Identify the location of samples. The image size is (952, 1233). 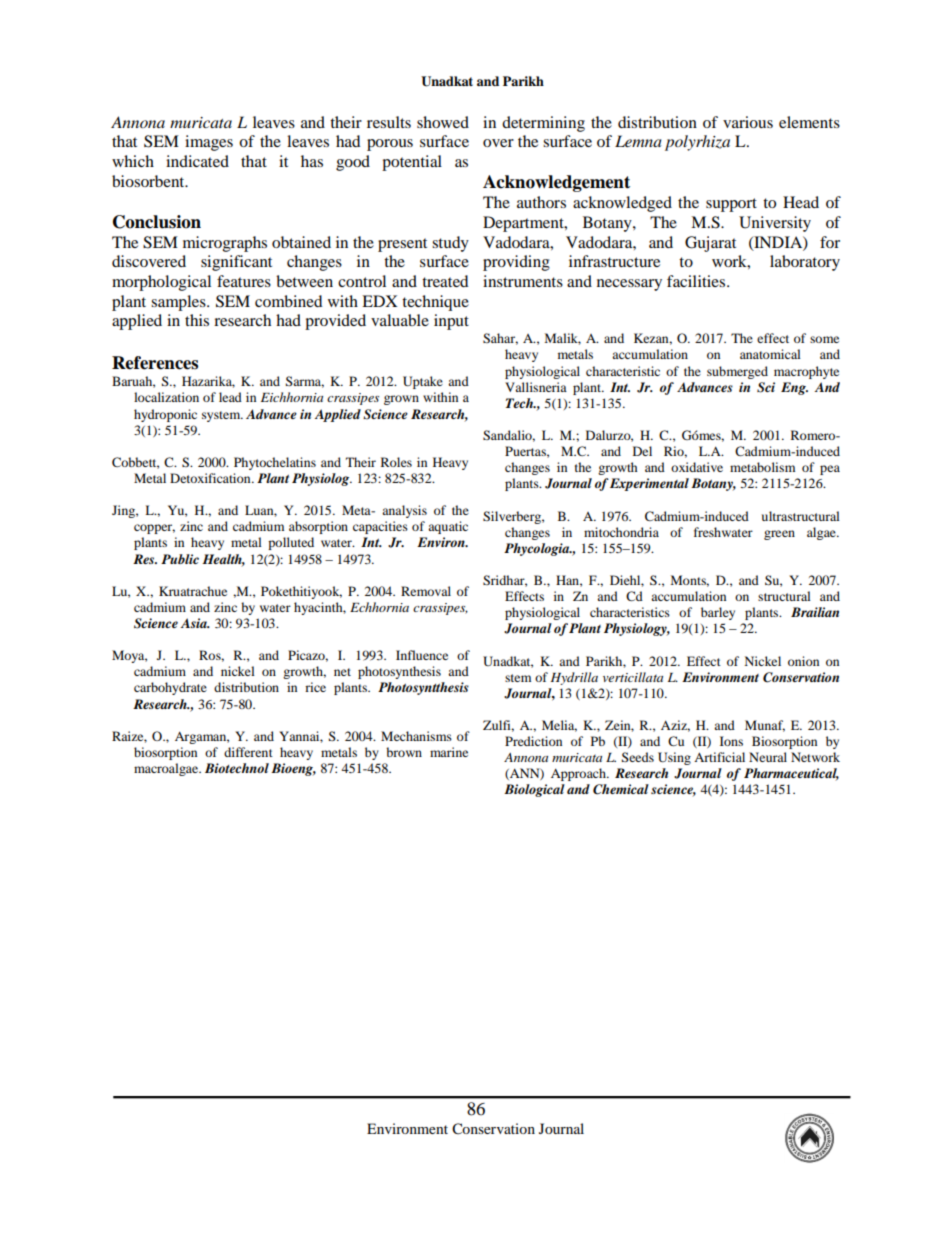
(179, 303).
